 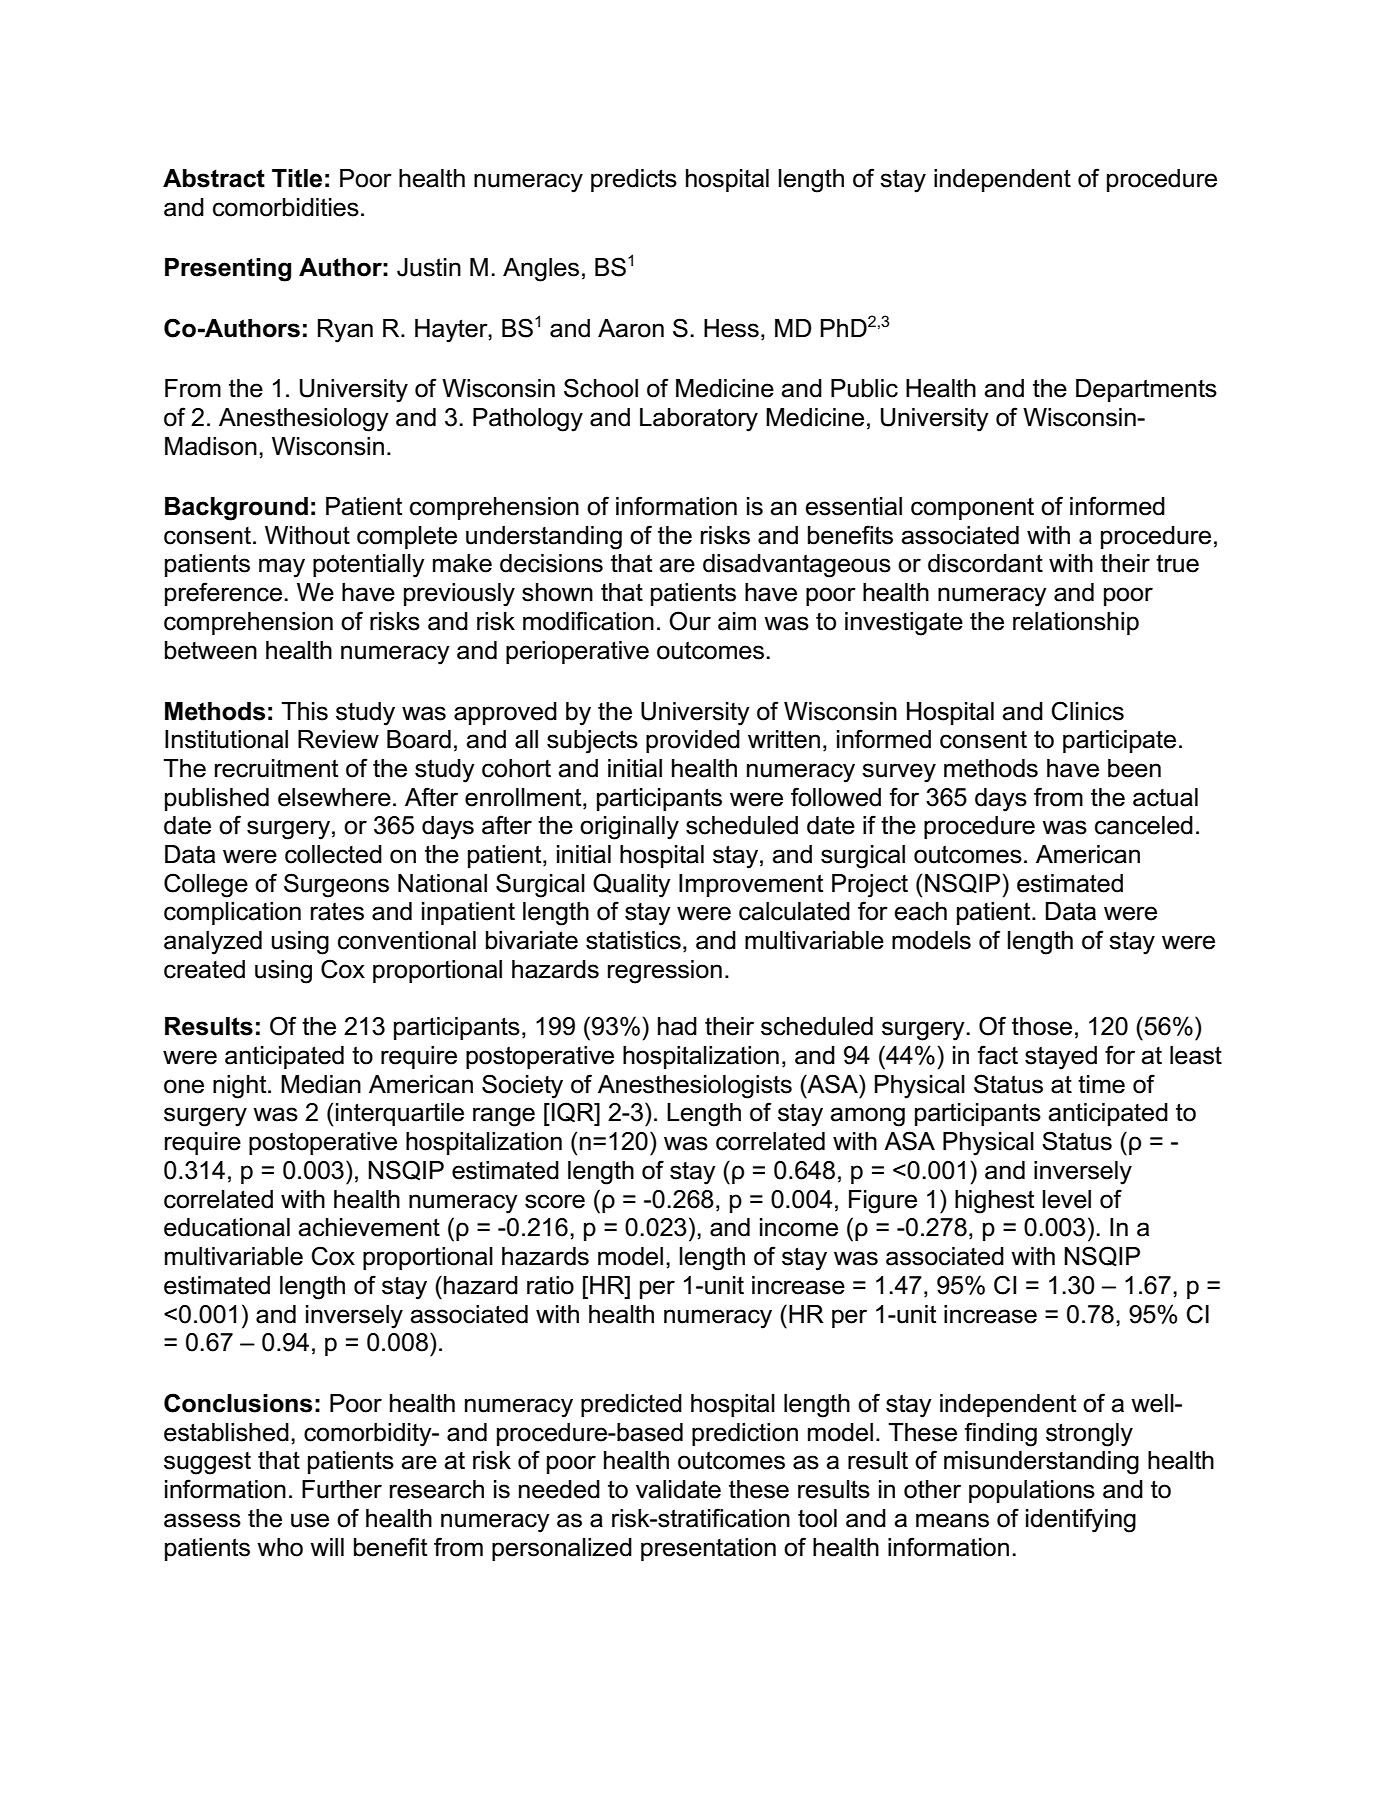 I want to click on level, so click(x=1067, y=1199).
